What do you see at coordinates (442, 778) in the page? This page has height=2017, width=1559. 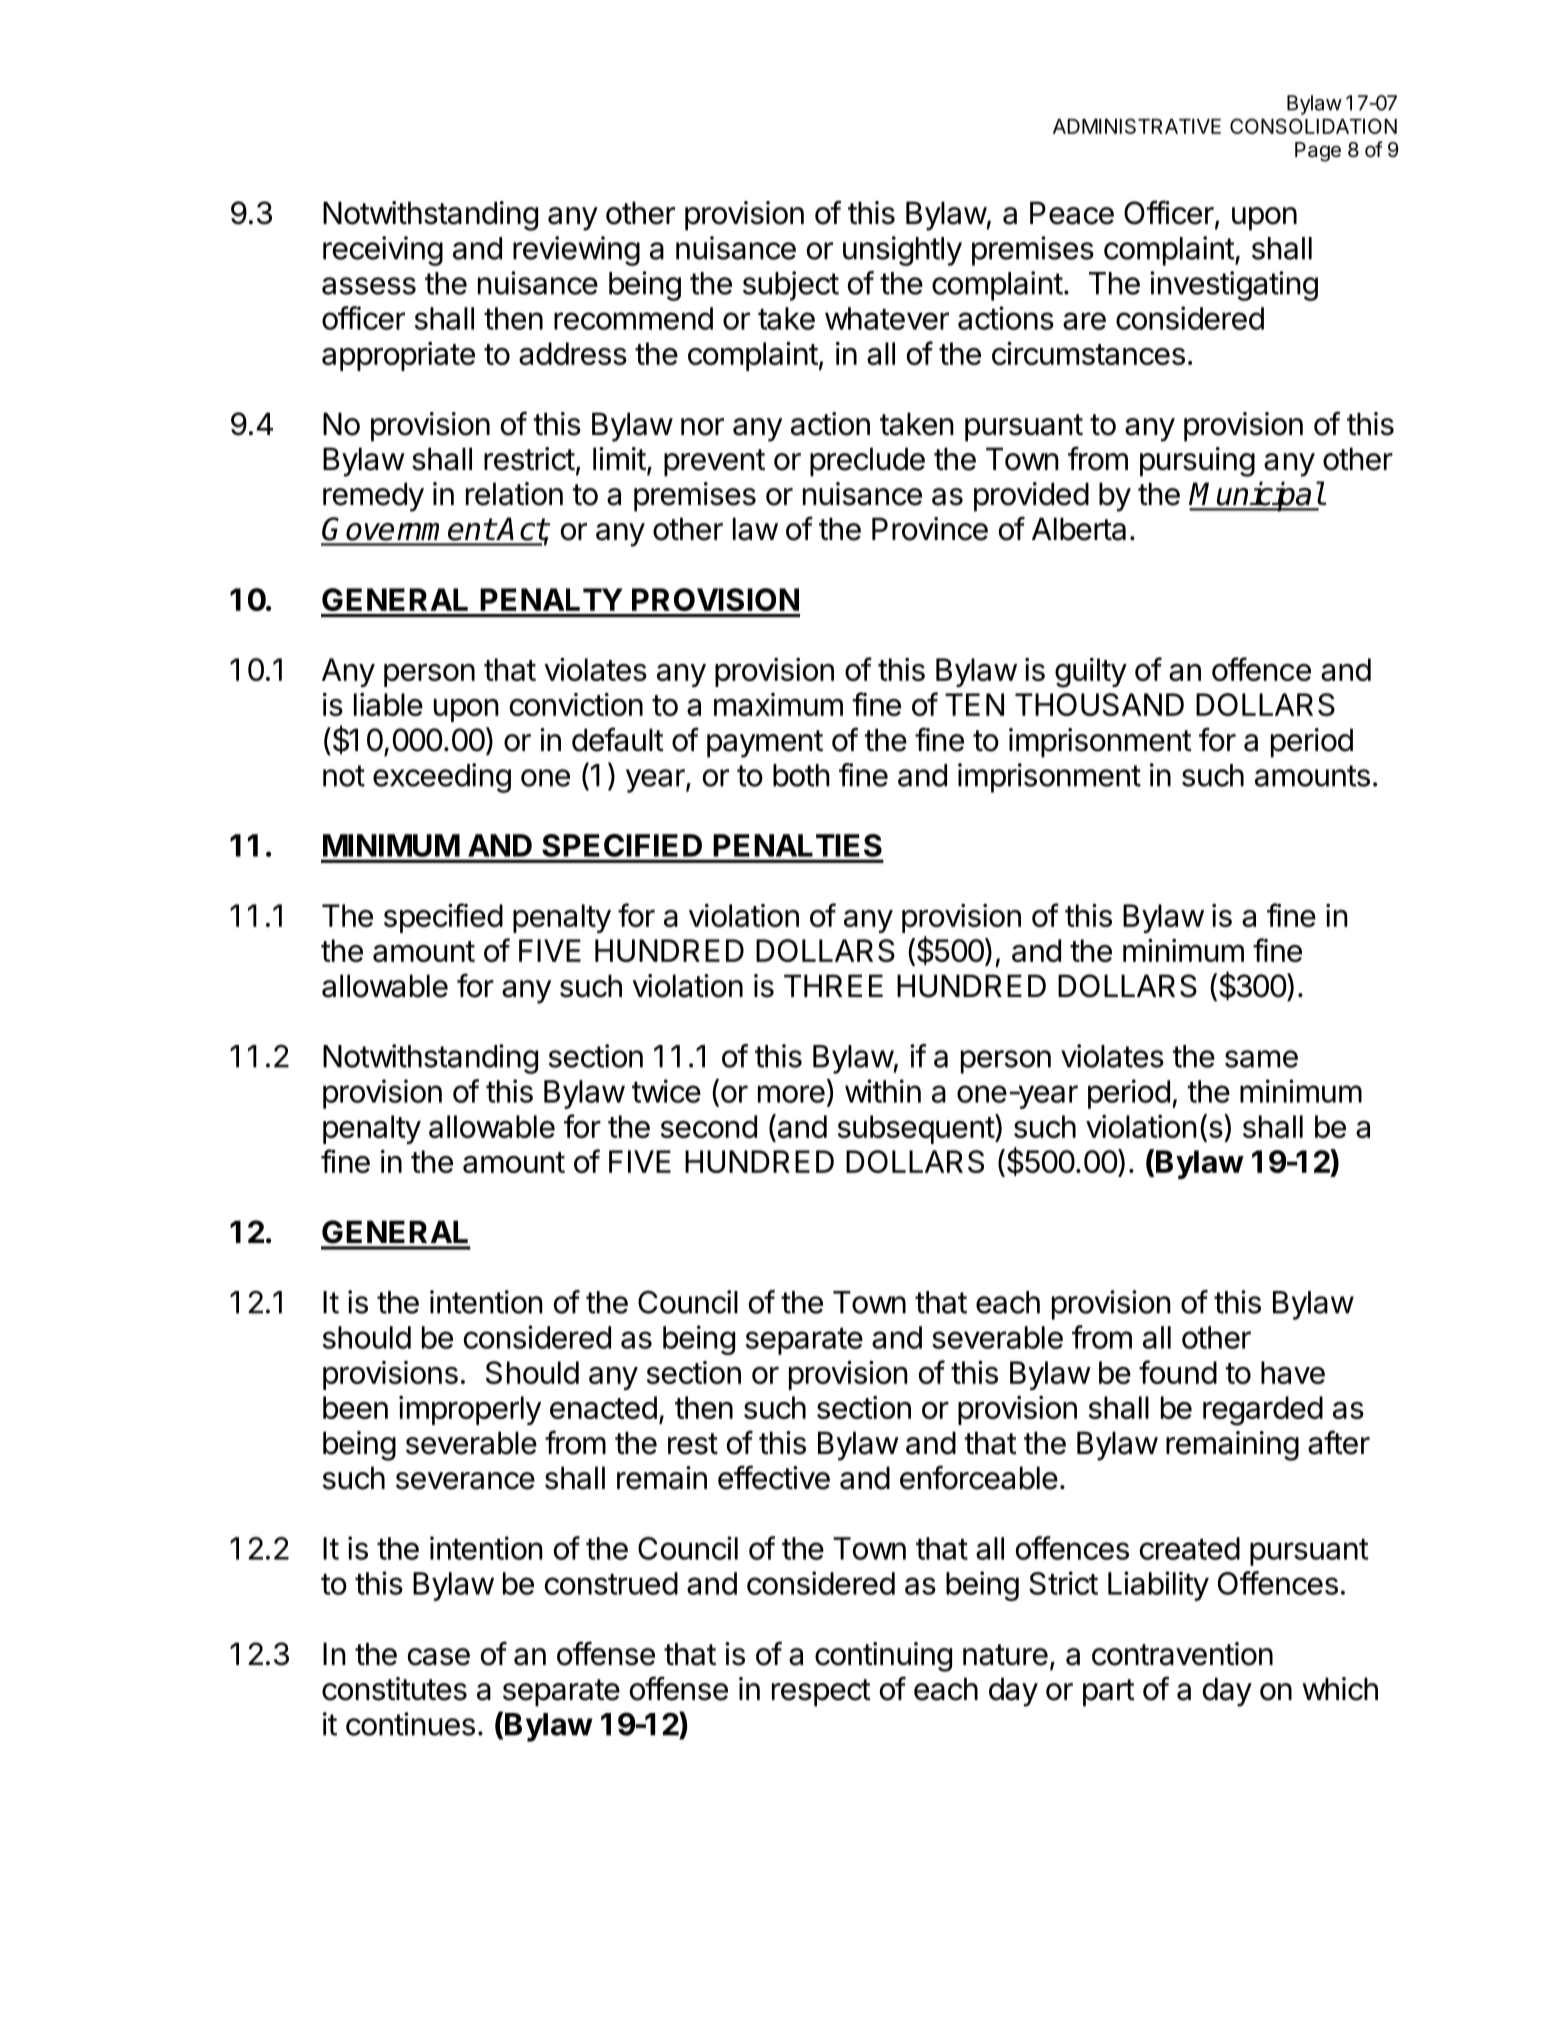 I see `exceeding` at bounding box center [442, 778].
